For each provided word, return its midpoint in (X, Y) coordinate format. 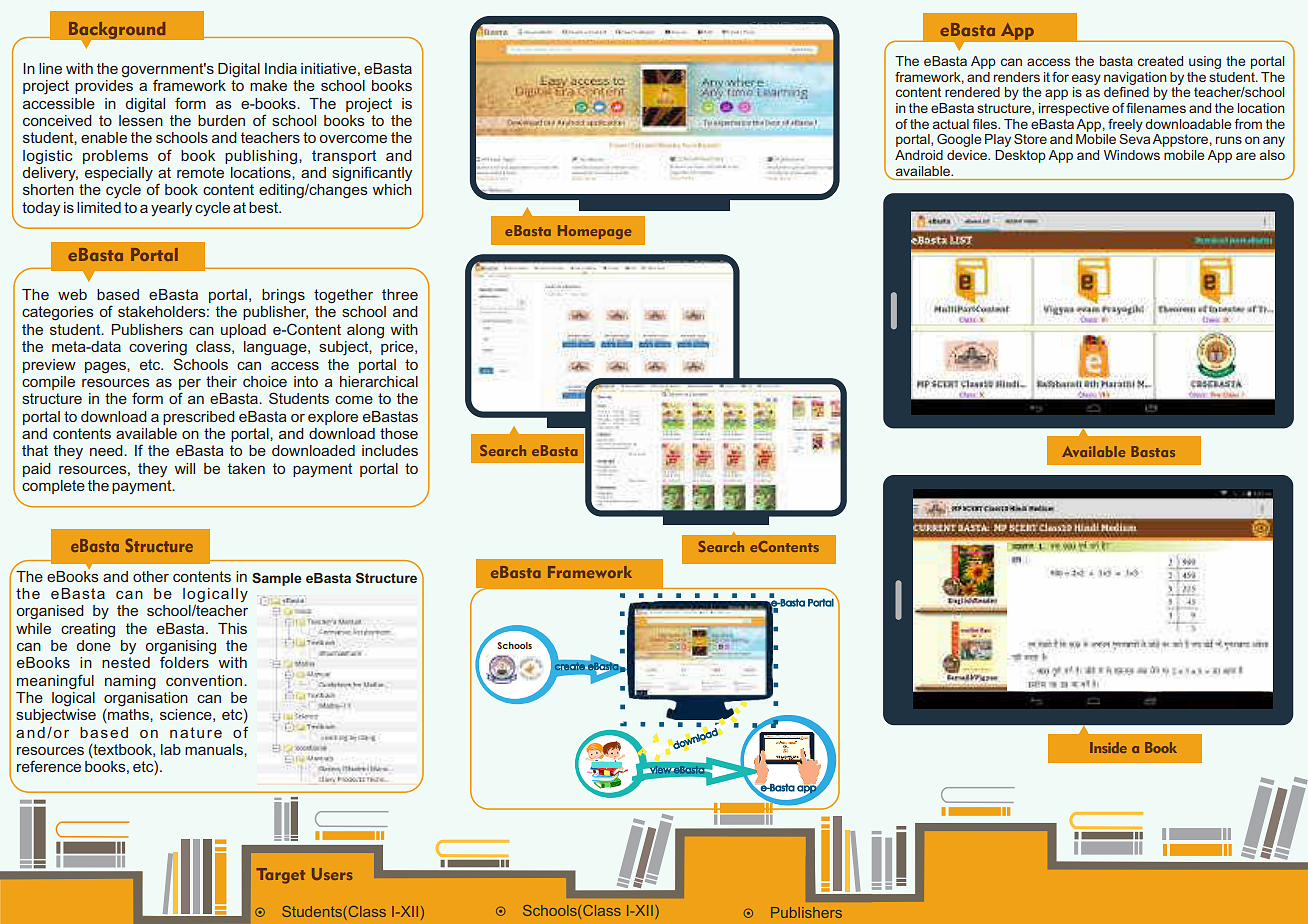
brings (283, 296)
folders (184, 661)
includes (390, 450)
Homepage (594, 232)
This (232, 628)
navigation (1135, 78)
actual (951, 124)
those (399, 433)
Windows (1132, 155)
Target (281, 876)
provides (104, 87)
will (185, 468)
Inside (1108, 747)
